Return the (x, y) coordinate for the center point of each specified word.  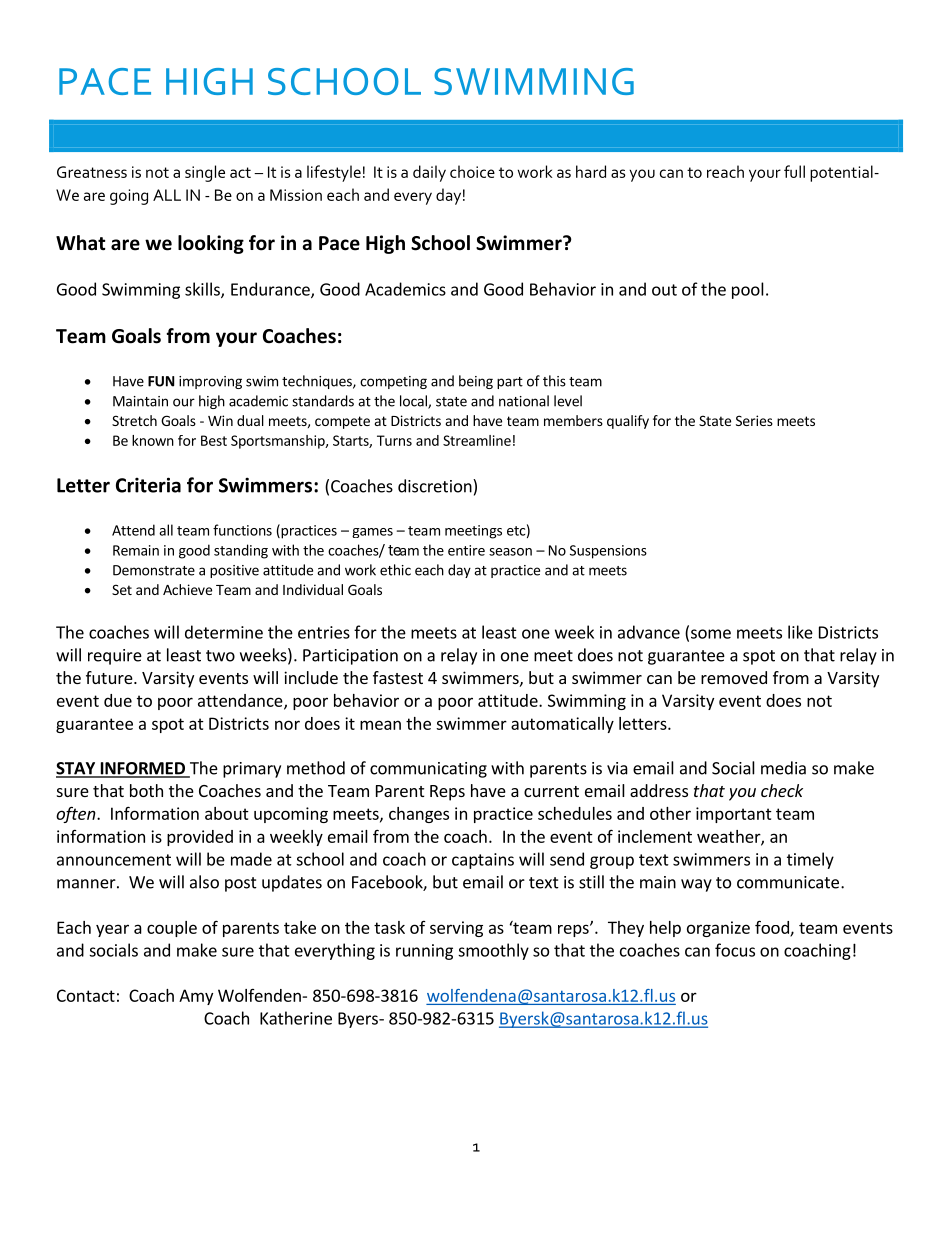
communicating (428, 770)
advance (649, 632)
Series (754, 420)
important (734, 815)
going (129, 197)
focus (735, 950)
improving (210, 382)
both (146, 790)
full (794, 171)
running (424, 952)
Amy (196, 997)
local (414, 402)
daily (429, 173)
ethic (395, 570)
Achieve (187, 589)
